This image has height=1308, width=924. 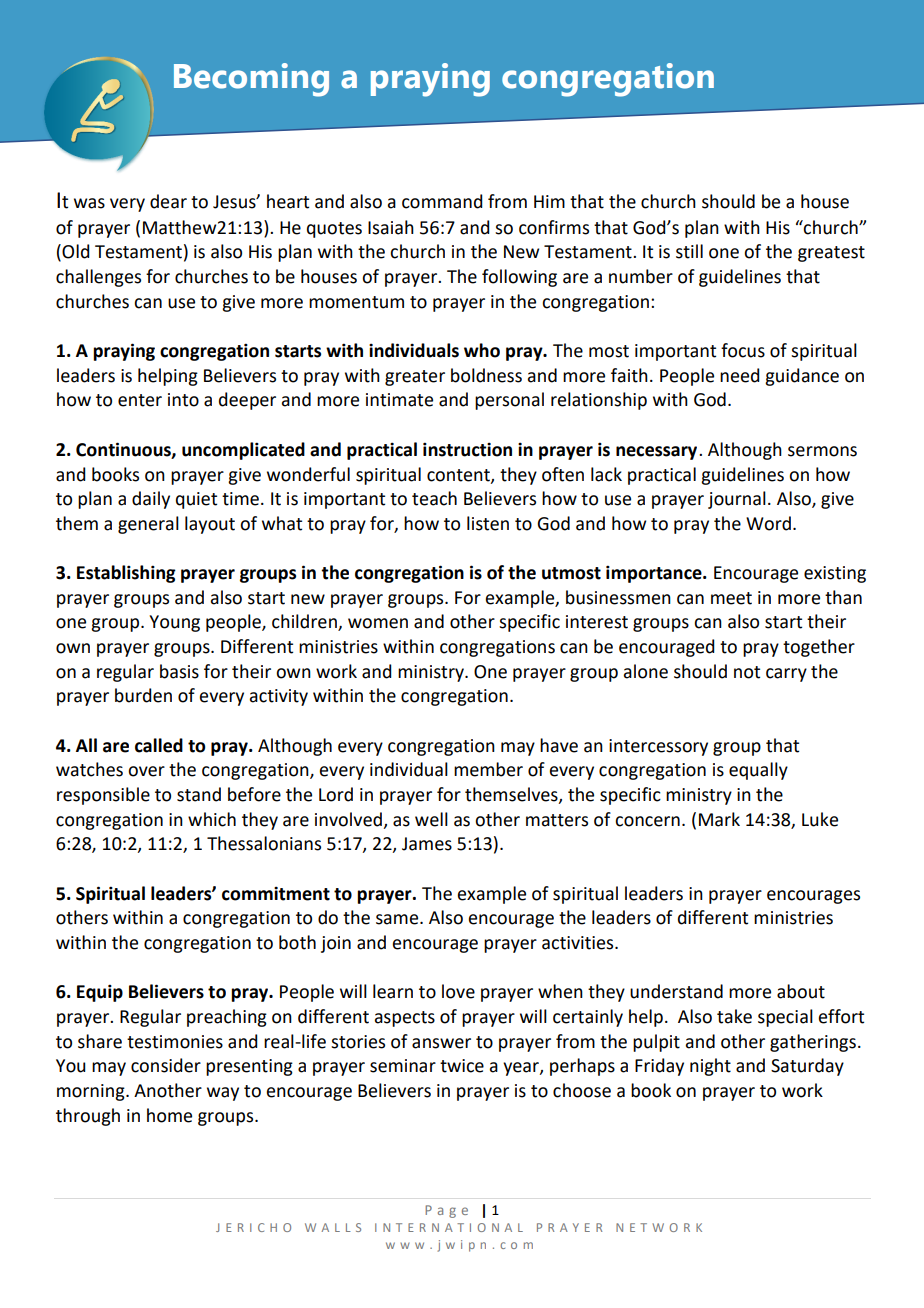 I want to click on twice, so click(x=462, y=1066).
